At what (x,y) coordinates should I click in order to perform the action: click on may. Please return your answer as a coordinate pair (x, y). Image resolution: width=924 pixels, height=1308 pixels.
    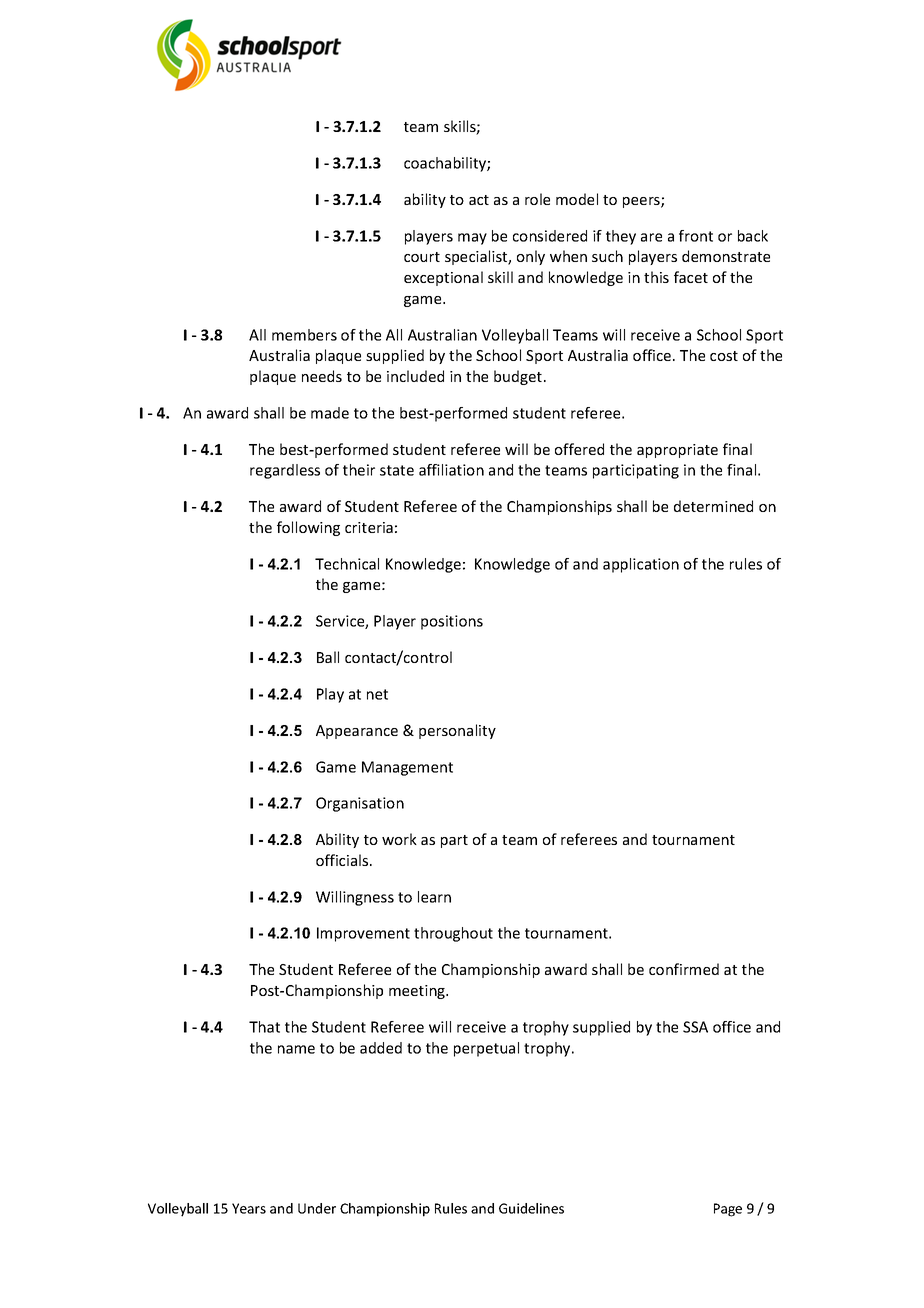
    Looking at the image, I should click on (472, 239).
